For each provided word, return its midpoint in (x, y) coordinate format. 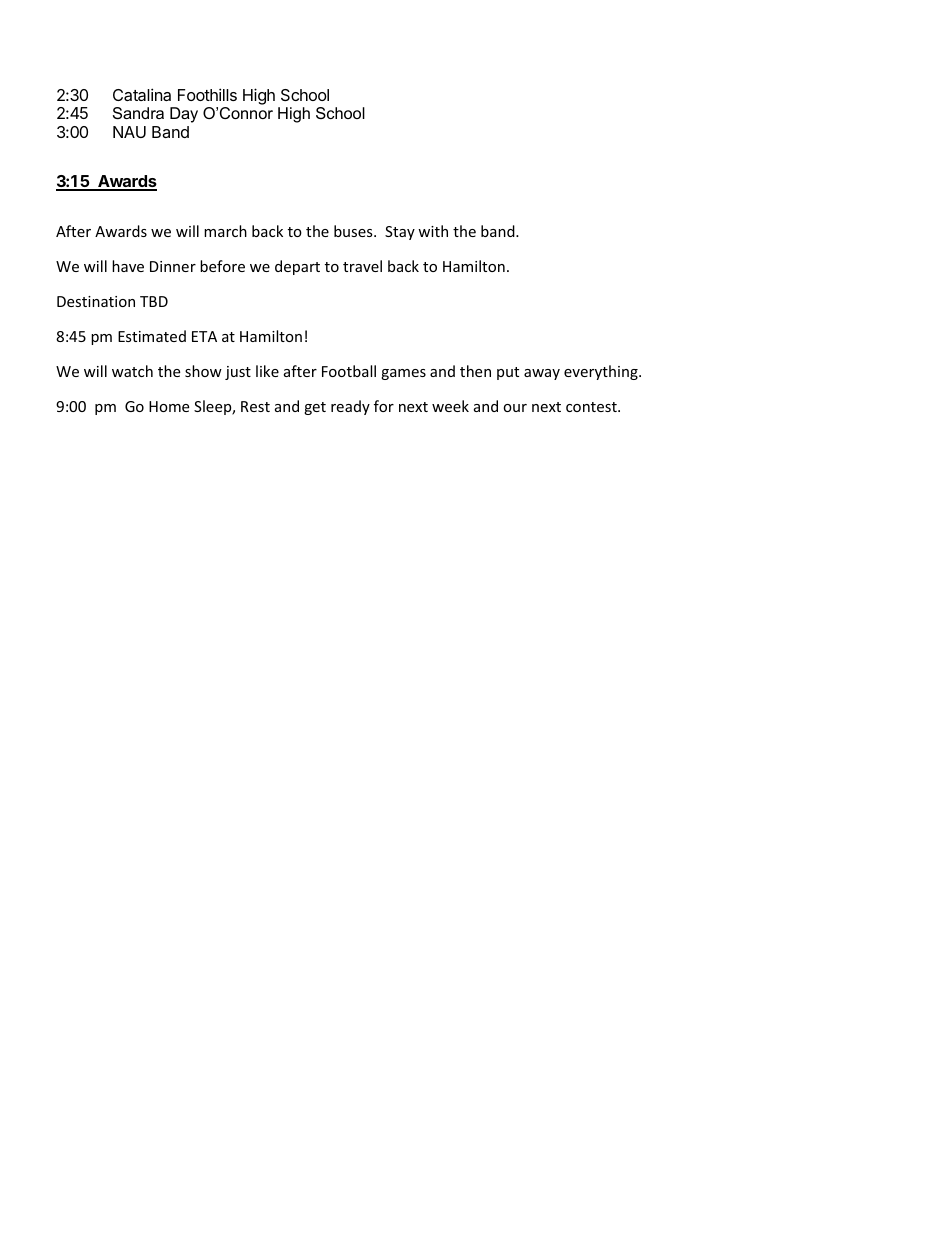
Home (169, 406)
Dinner (173, 266)
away (542, 374)
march (225, 231)
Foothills (207, 94)
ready (350, 407)
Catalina (142, 94)
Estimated (152, 336)
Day (184, 115)
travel (362, 266)
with (433, 231)
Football (349, 371)
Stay (400, 233)
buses (354, 231)
